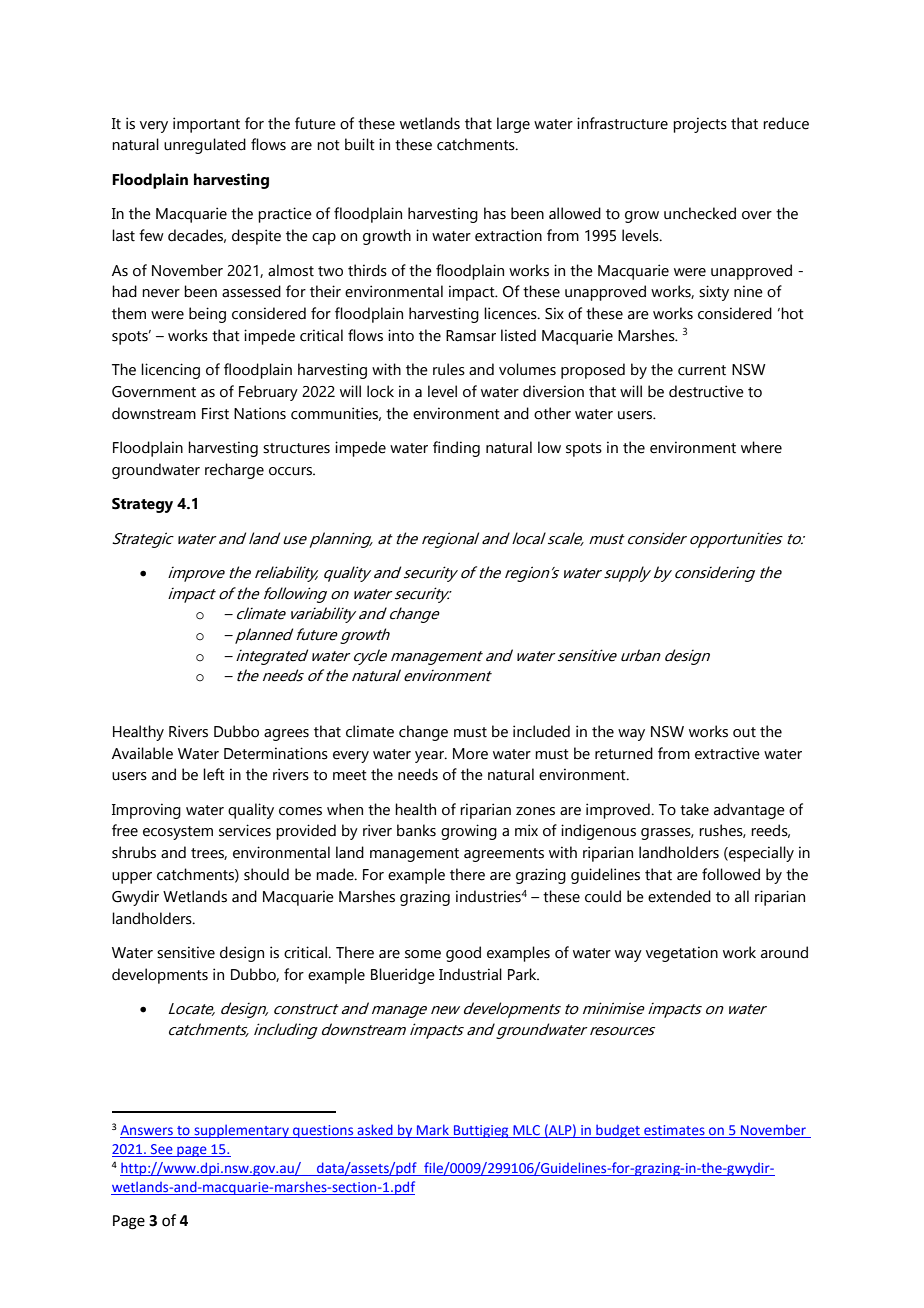 The height and width of the screenshot is (1308, 924). I want to click on supplementary, so click(241, 1131).
